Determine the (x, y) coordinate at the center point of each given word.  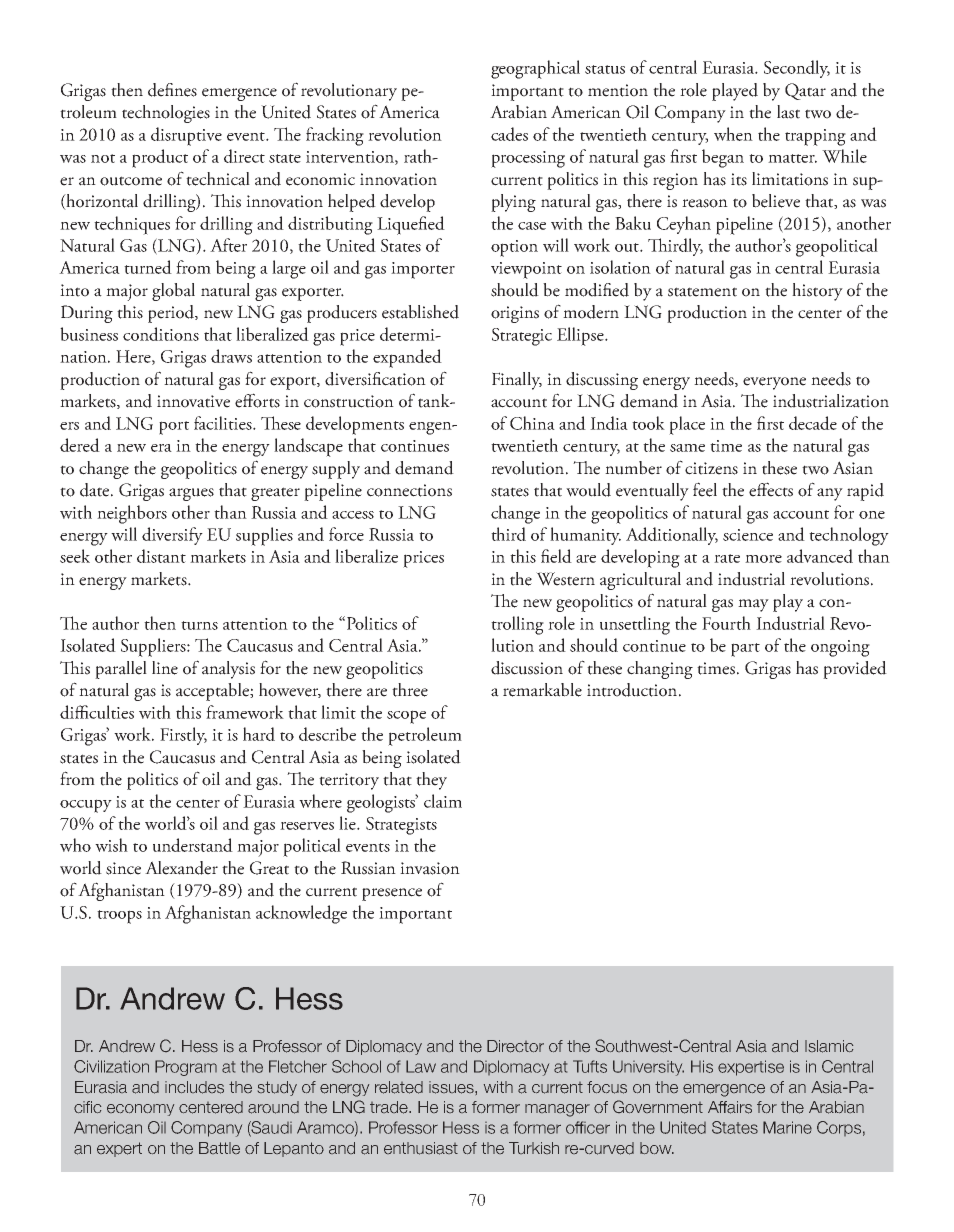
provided (855, 670)
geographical (535, 69)
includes (194, 1087)
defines (172, 90)
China (532, 423)
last (788, 112)
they (431, 781)
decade (813, 423)
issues (452, 1087)
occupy (86, 806)
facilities (224, 423)
